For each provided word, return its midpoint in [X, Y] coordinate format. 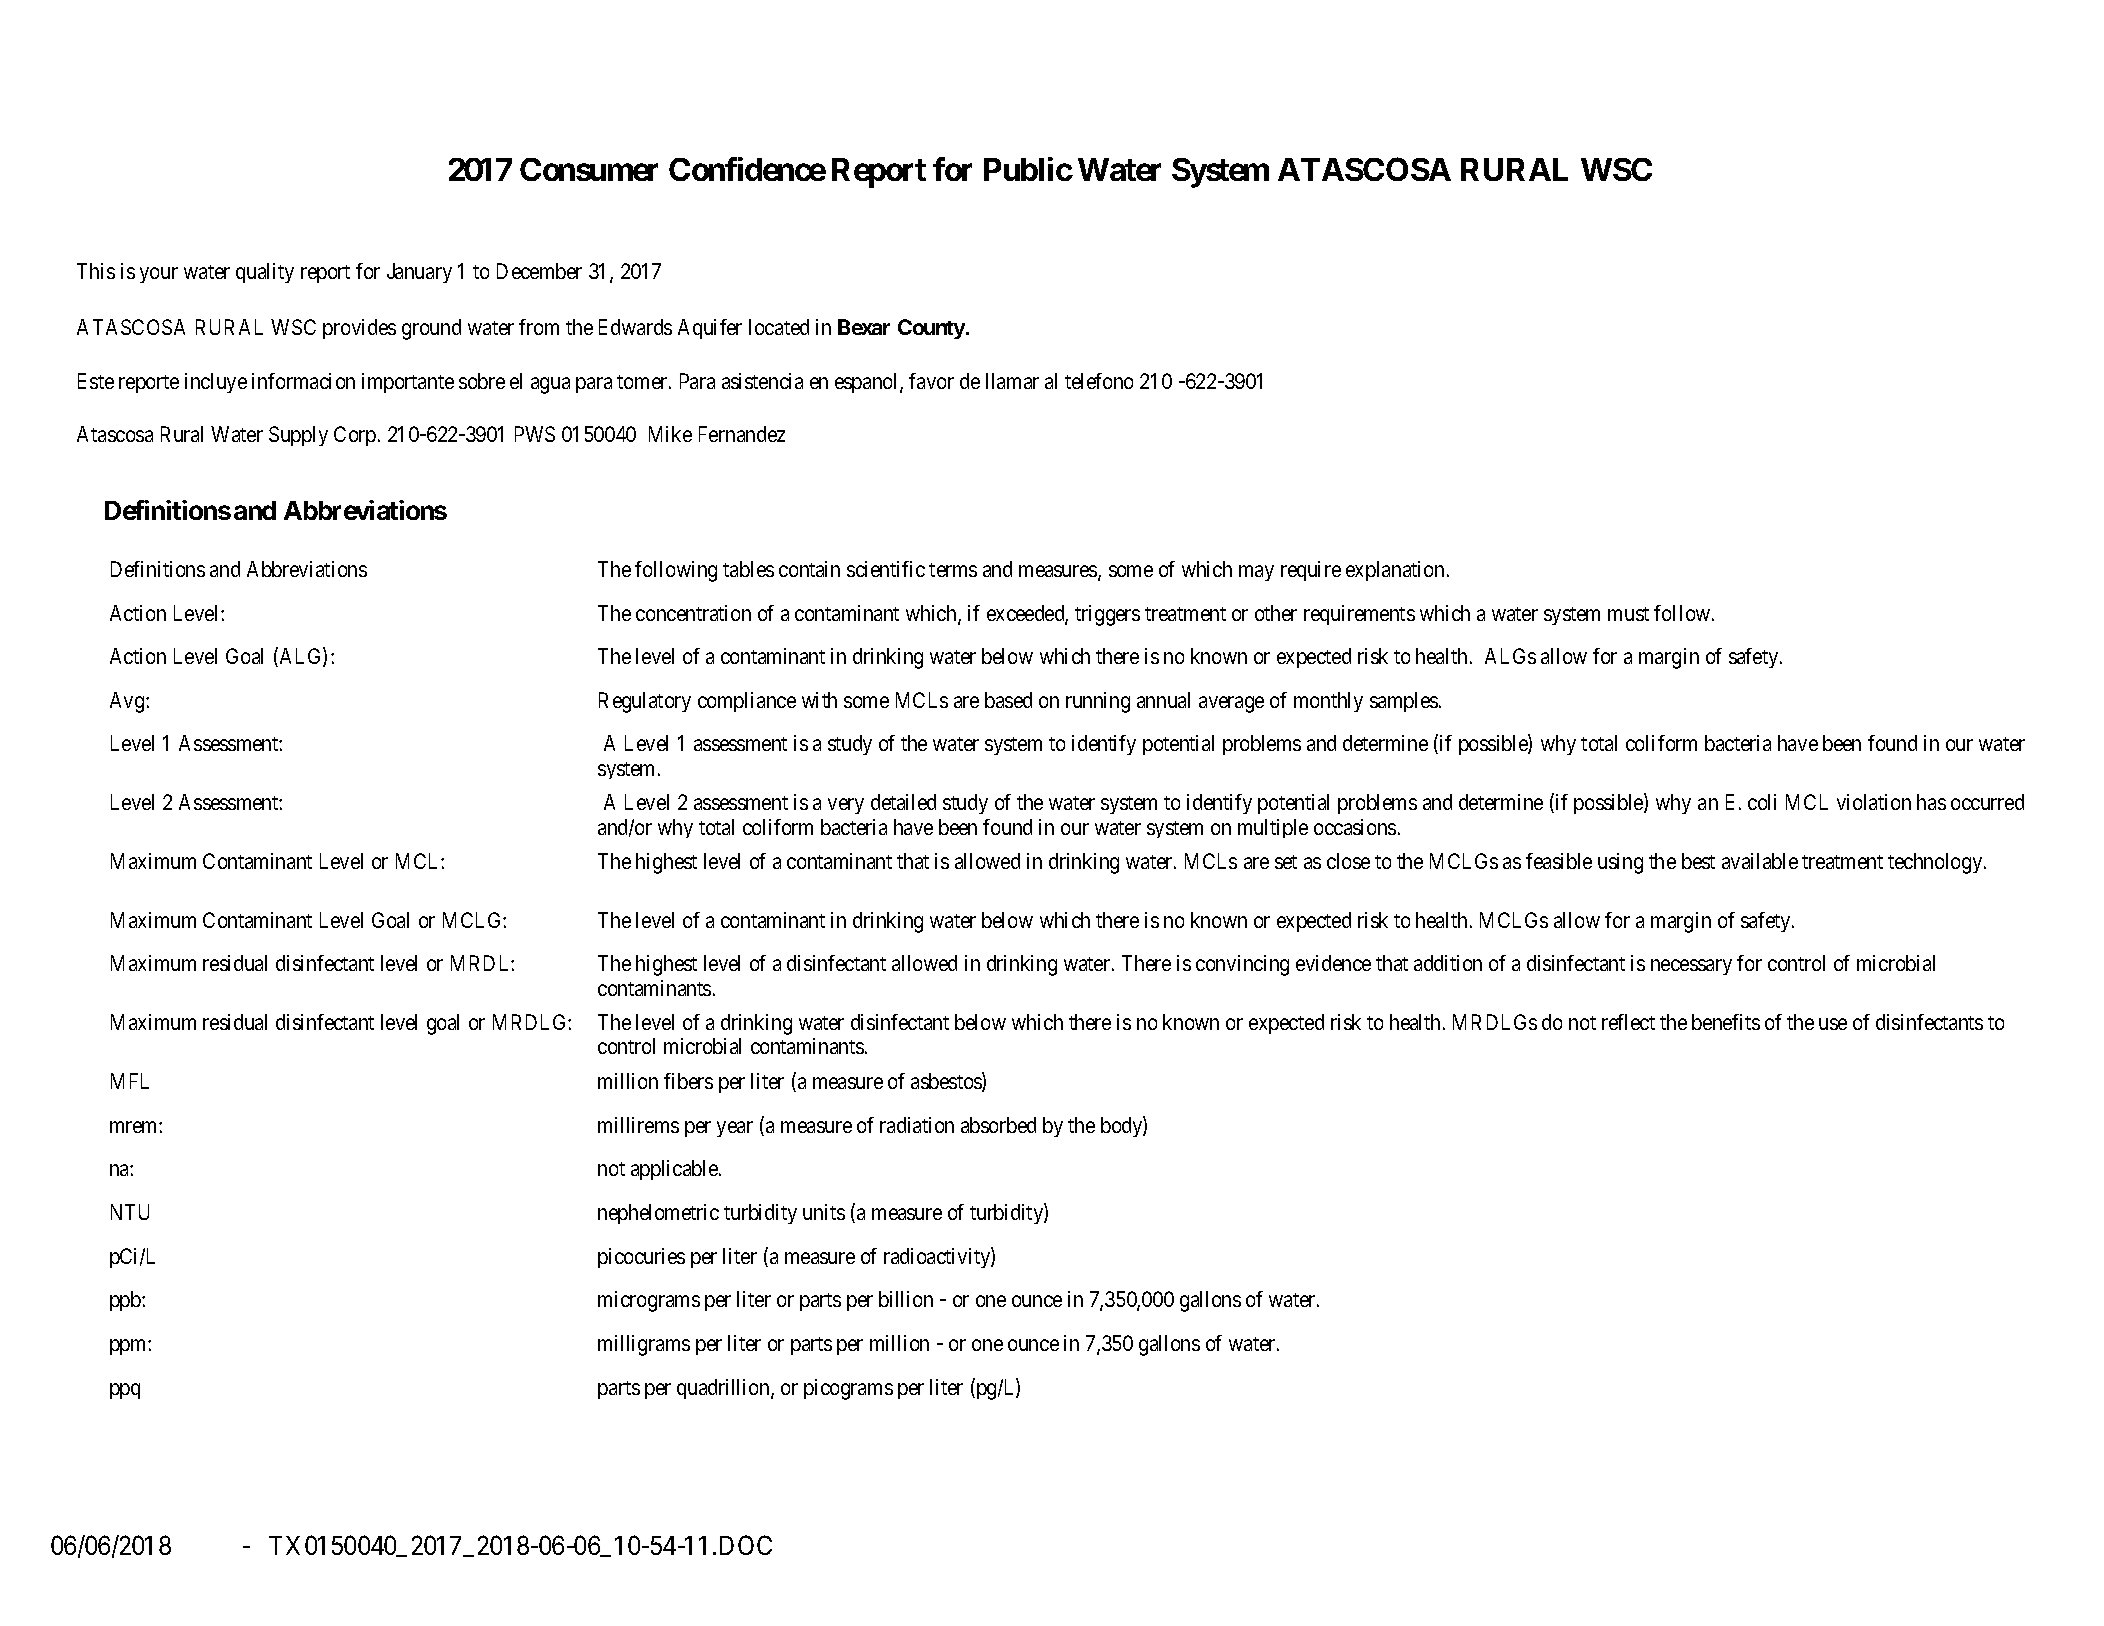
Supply [298, 436]
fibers [688, 1081]
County [931, 329]
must [1628, 614]
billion [906, 1299]
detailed [903, 802]
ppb [126, 1301]
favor [931, 381]
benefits [1726, 1022]
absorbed [998, 1125]
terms [953, 570]
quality [265, 273]
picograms [848, 1389]
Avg [128, 702]
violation [1874, 802]
